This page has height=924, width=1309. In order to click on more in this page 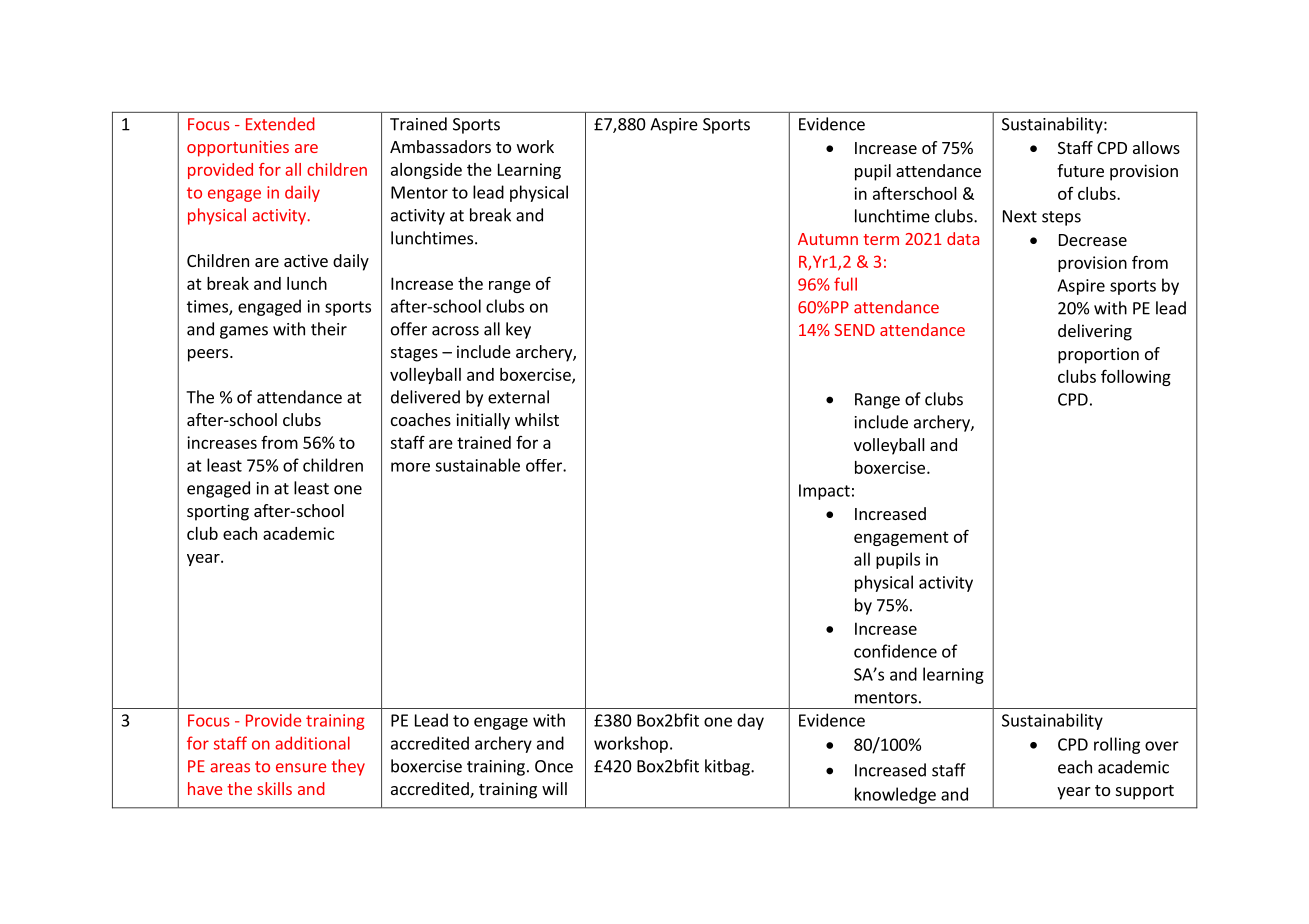, I will do `click(410, 467)`.
